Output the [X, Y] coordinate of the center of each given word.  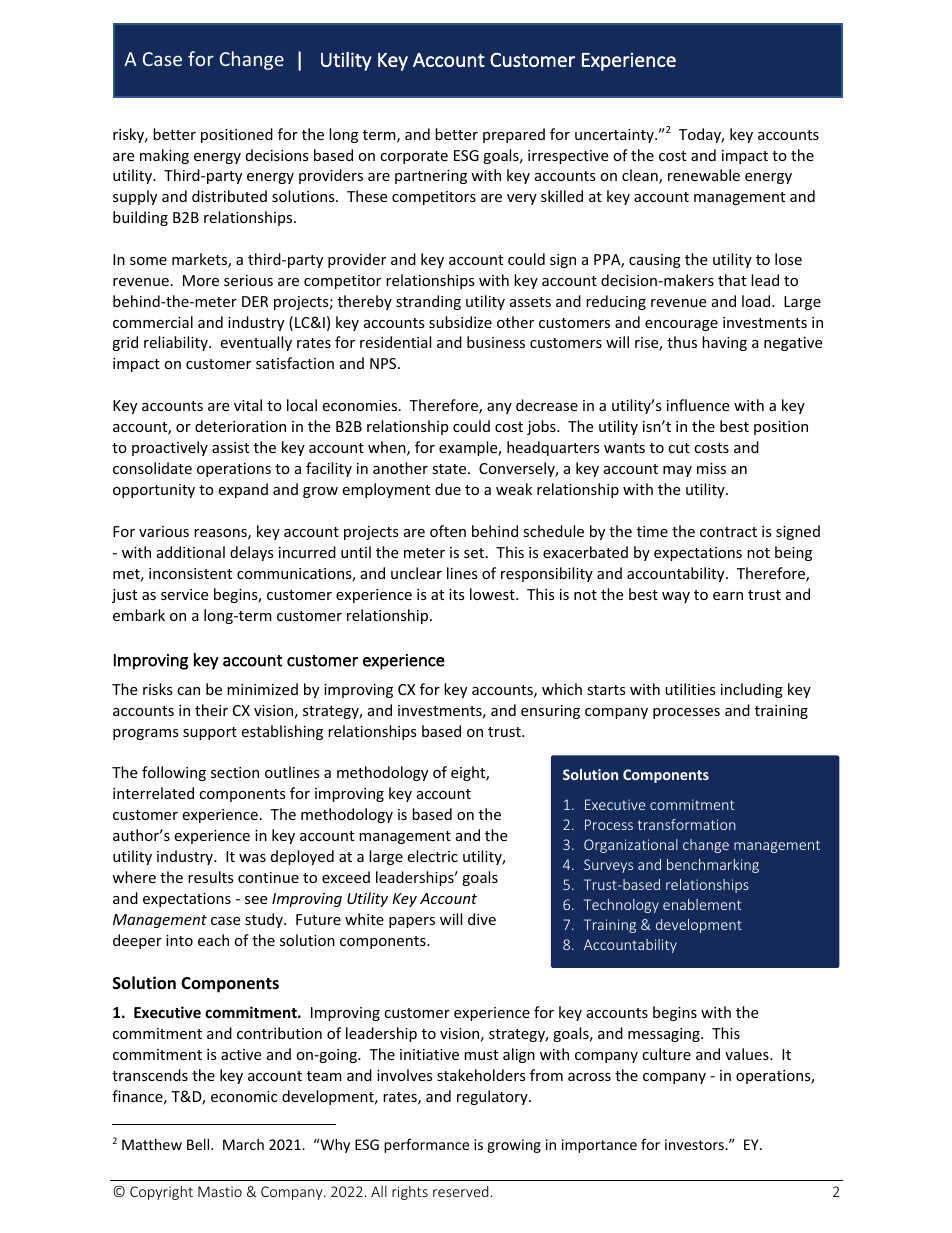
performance [426, 1146]
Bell [199, 1144]
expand [243, 490]
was [252, 858]
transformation [686, 824]
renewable [704, 175]
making [164, 156]
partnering [431, 177]
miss [711, 468]
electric [432, 856]
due [448, 489]
